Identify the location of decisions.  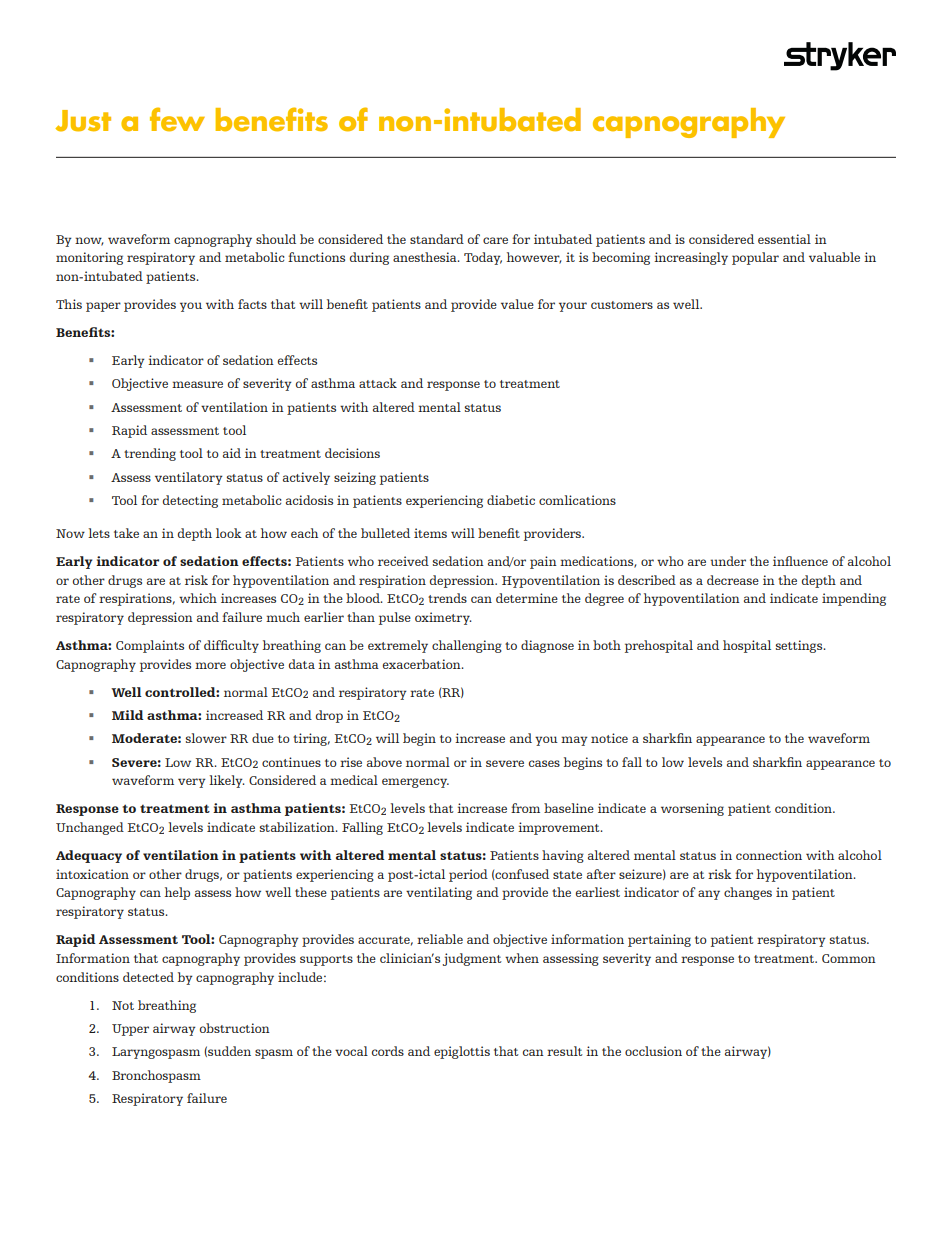
(352, 453).
